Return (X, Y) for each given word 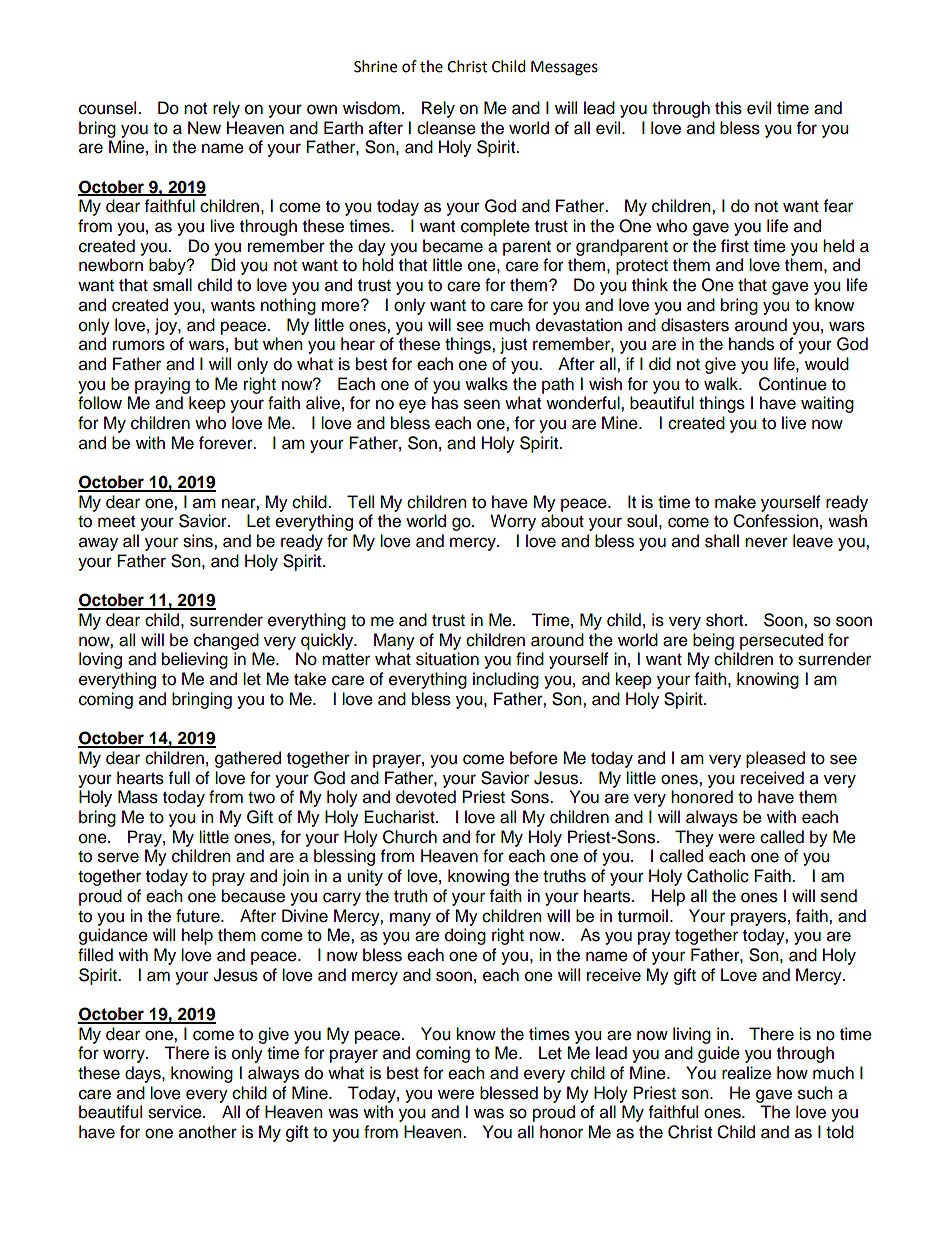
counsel (109, 108)
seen (482, 404)
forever (227, 443)
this (728, 108)
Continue (793, 384)
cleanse (446, 128)
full (179, 778)
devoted (426, 797)
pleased (775, 759)
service (176, 1112)
